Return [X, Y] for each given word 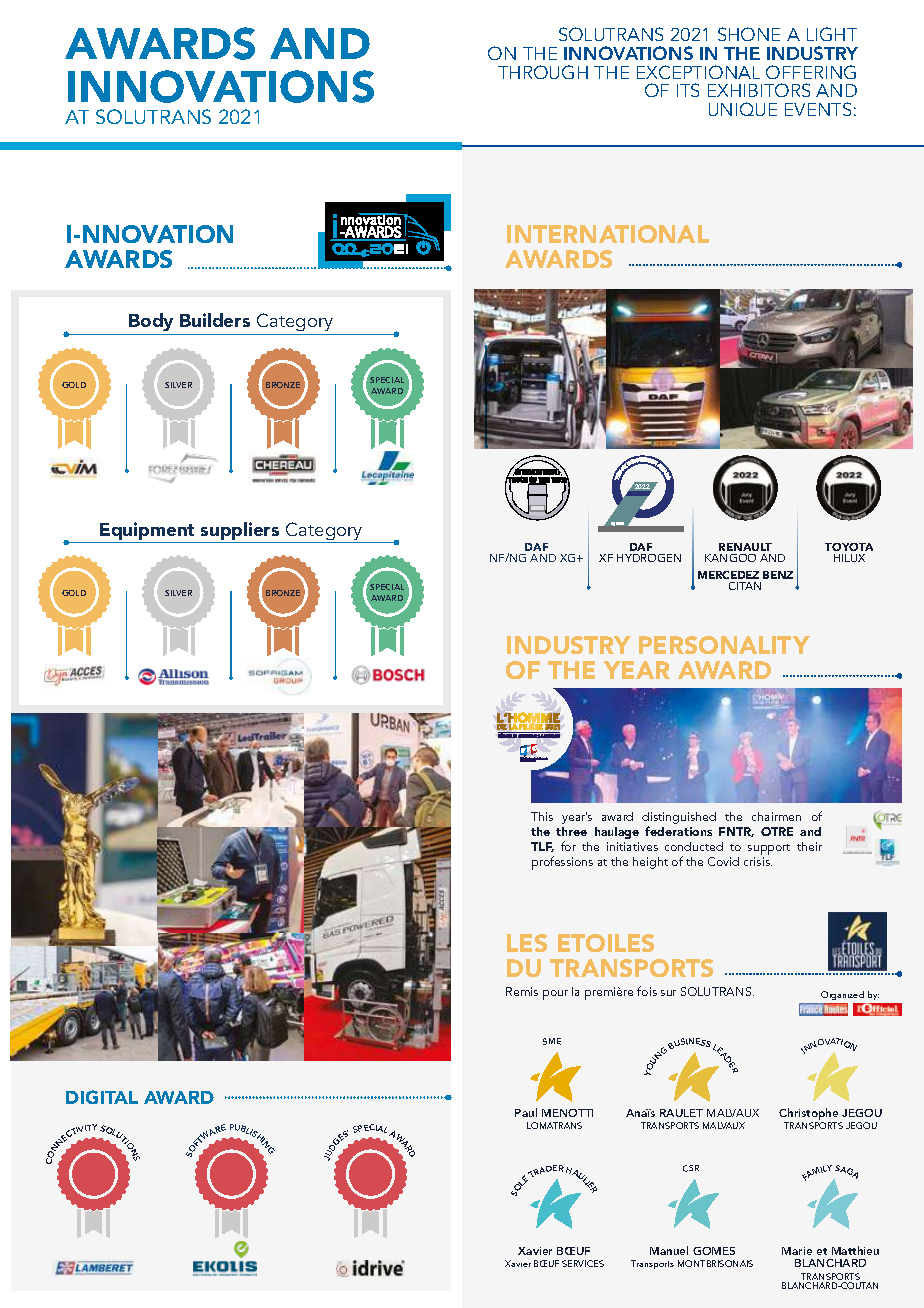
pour [555, 995]
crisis [758, 861]
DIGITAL [102, 1097]
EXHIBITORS [759, 90]
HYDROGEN [649, 558]
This [542, 816]
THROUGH [543, 72]
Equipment [147, 532]
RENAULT [745, 547]
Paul [526, 1112]
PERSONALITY [724, 645]
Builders [215, 320]
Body [152, 324]
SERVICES [583, 1263]
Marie [797, 1251]
